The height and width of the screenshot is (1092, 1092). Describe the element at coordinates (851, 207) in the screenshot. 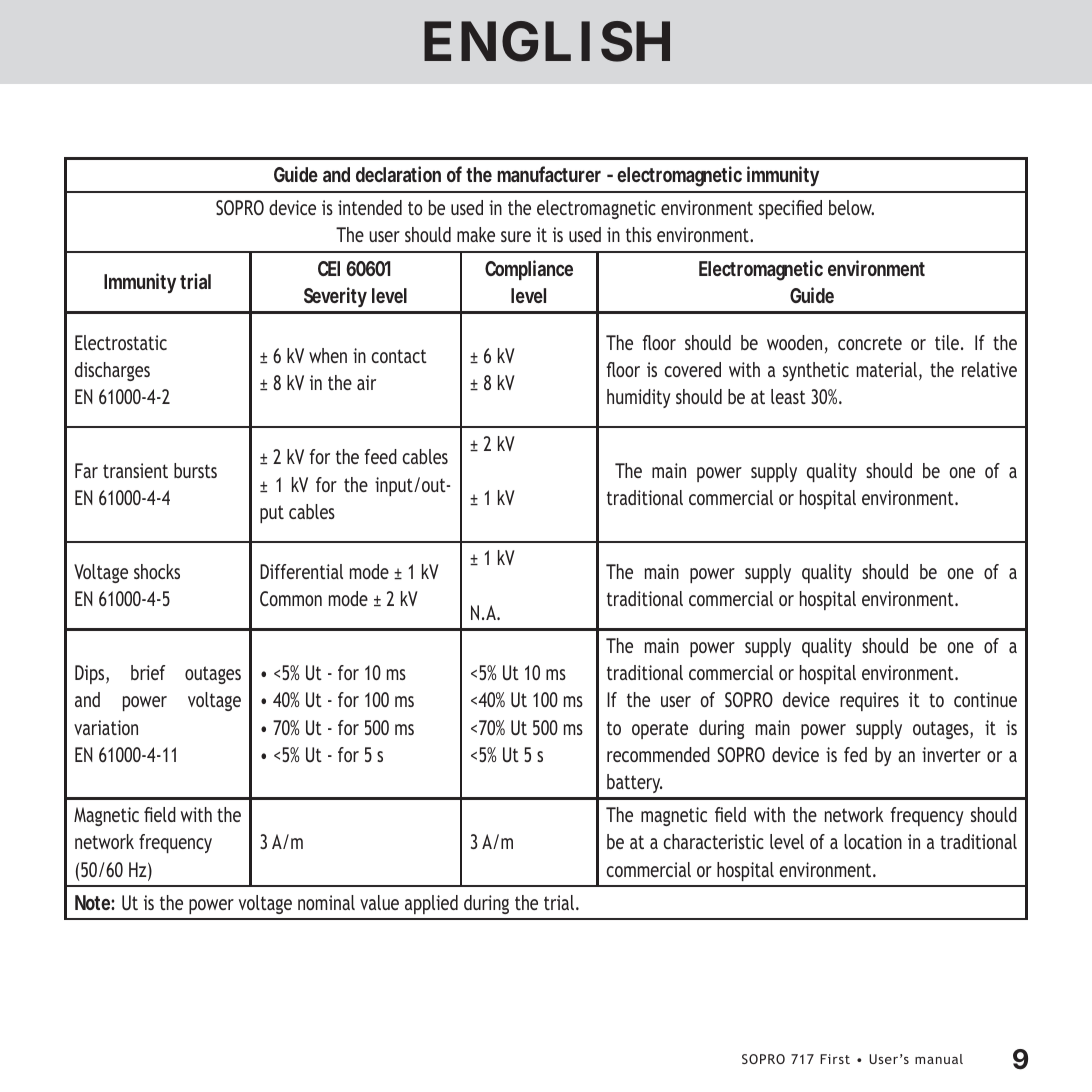

I see `below` at that location.
